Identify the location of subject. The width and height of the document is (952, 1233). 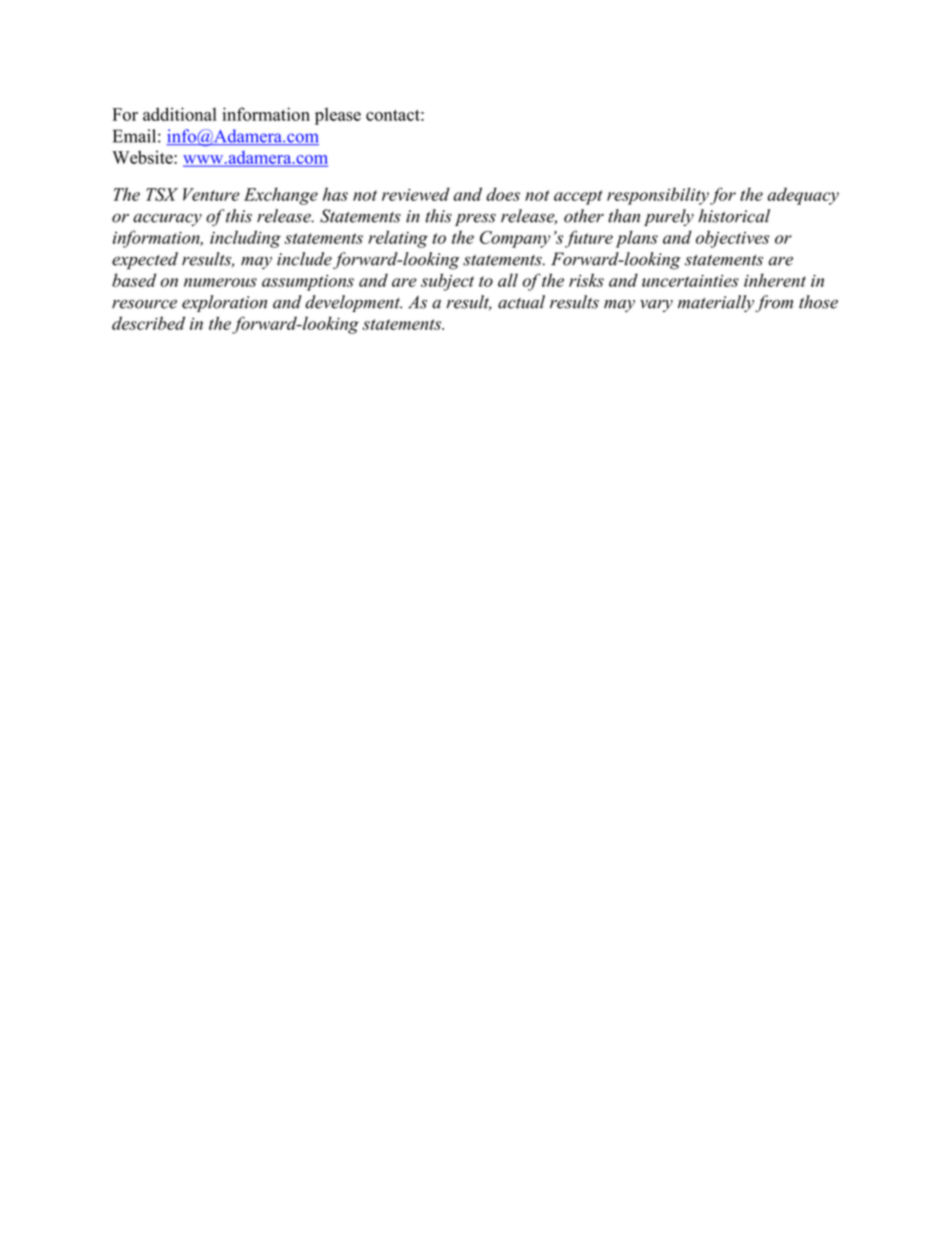
(447, 282).
